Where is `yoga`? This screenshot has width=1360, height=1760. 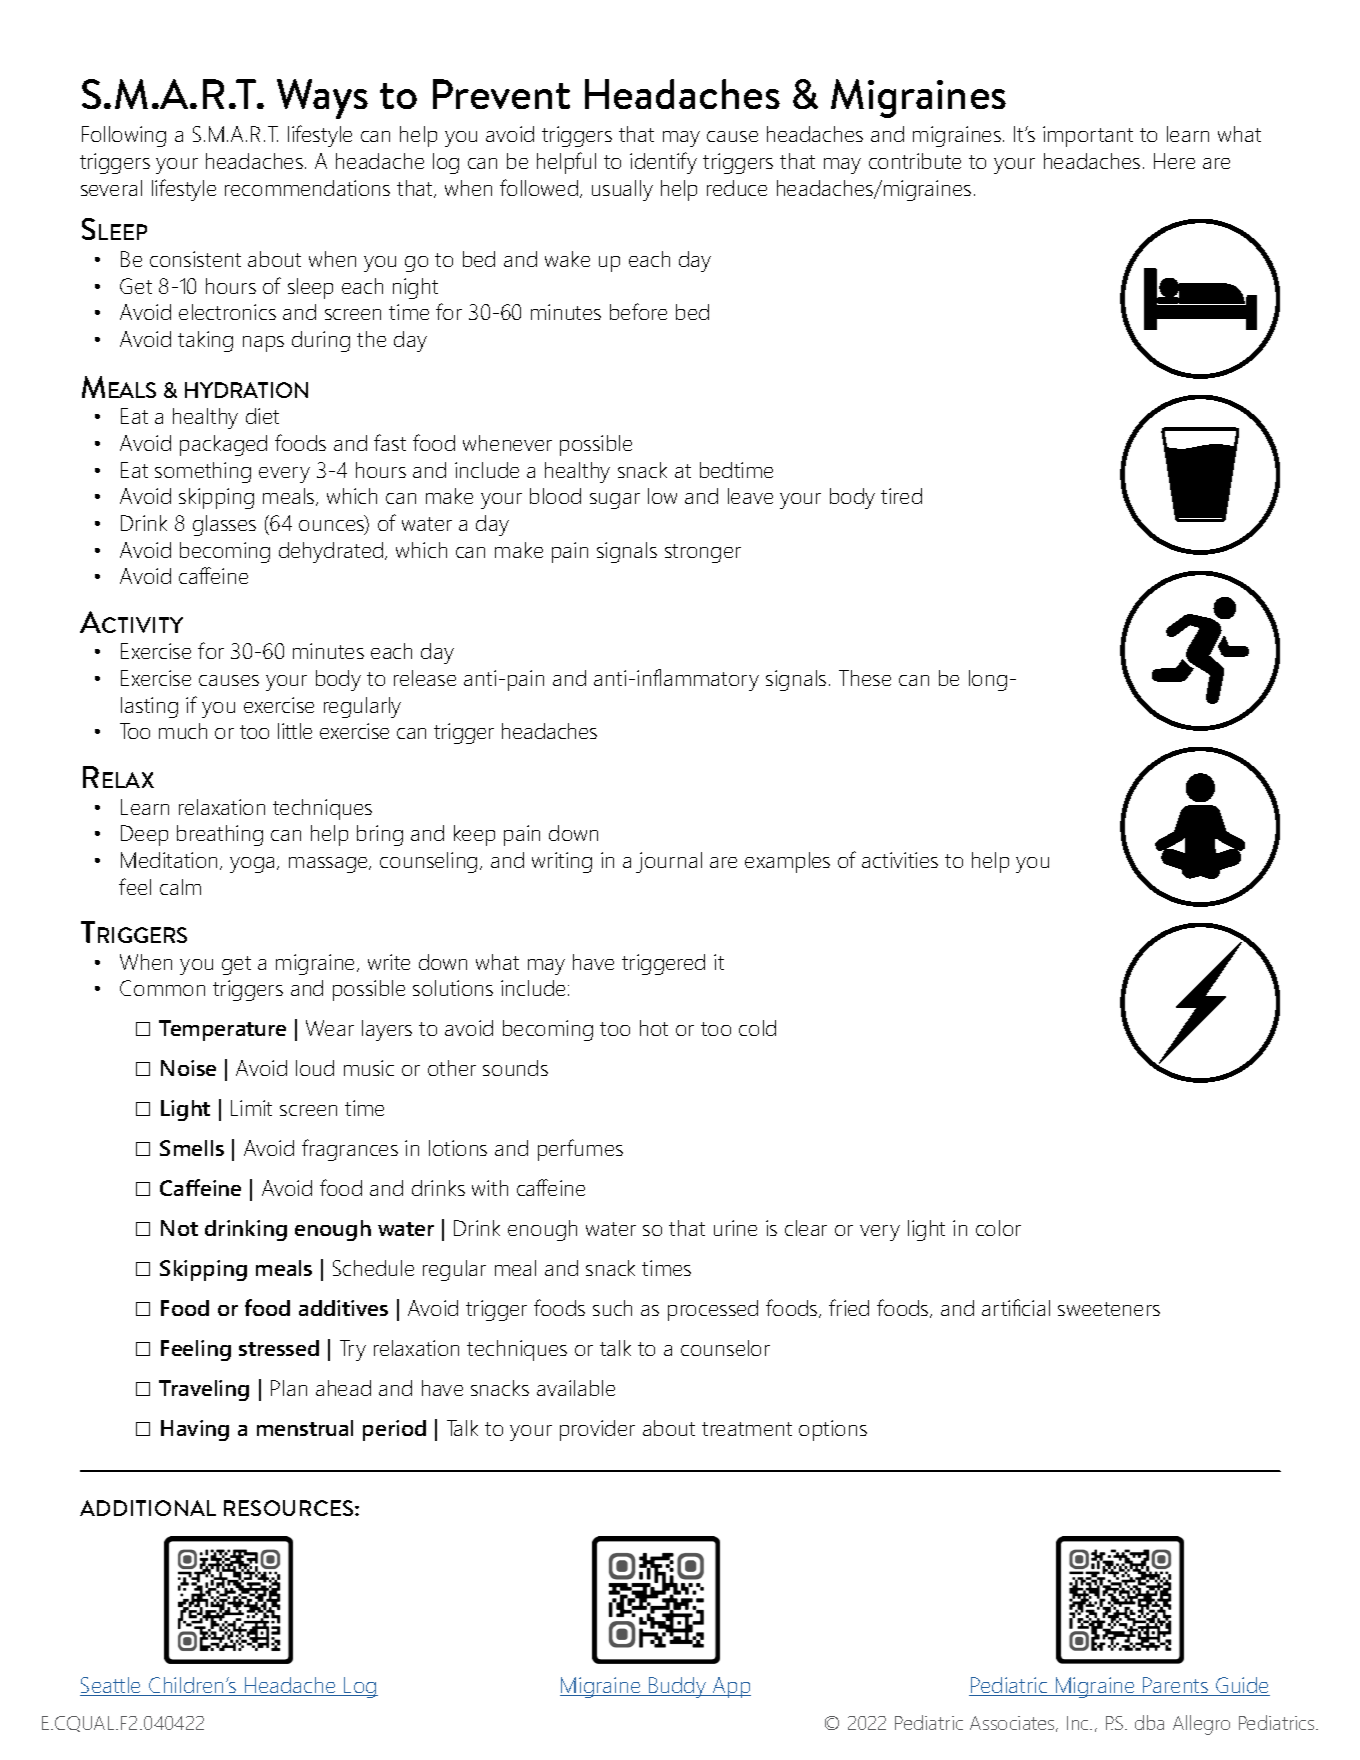
yoga is located at coordinates (254, 865).
